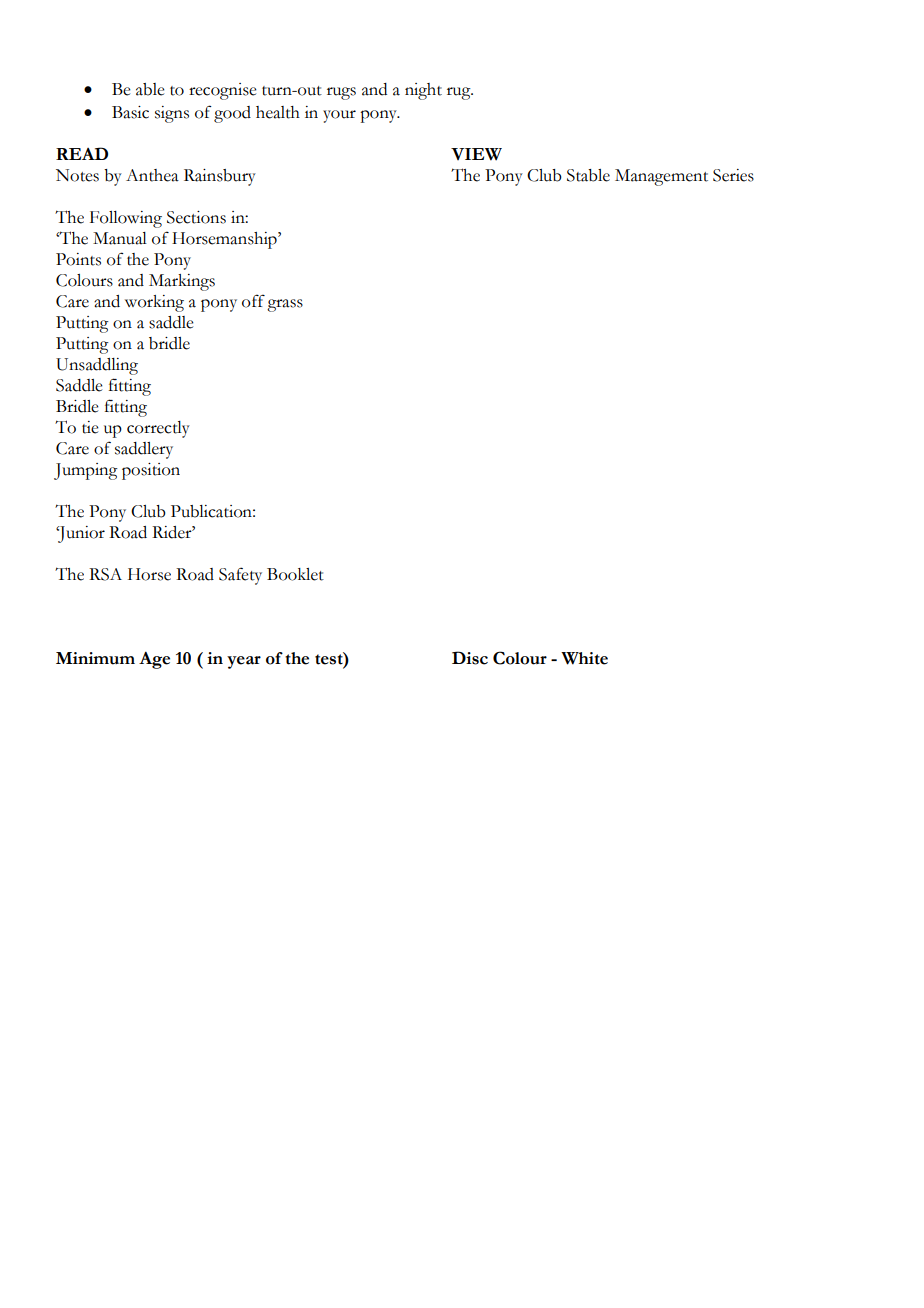 This screenshot has height=1308, width=924. I want to click on position, so click(151, 471).
